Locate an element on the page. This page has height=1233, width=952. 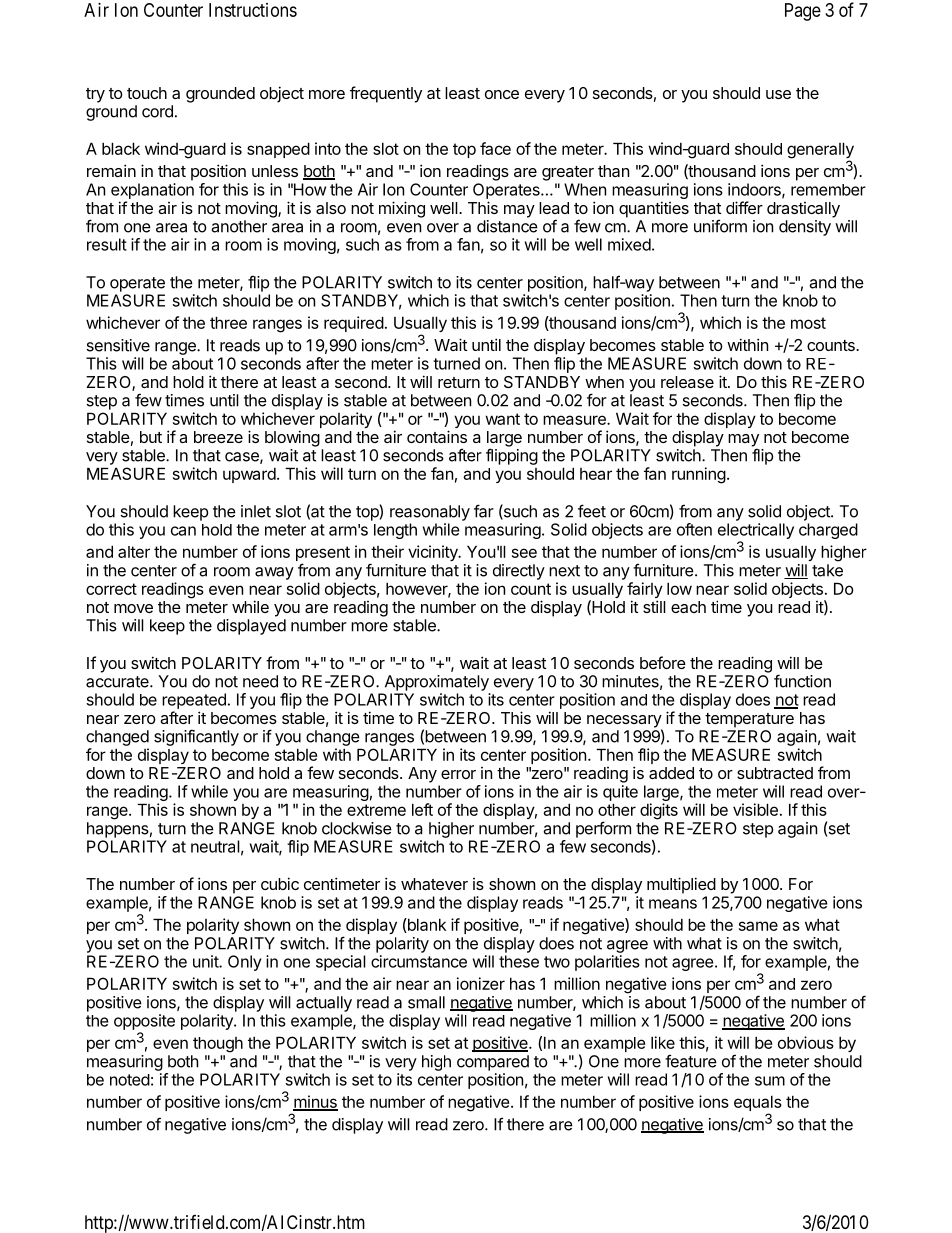
electrically is located at coordinates (756, 532).
